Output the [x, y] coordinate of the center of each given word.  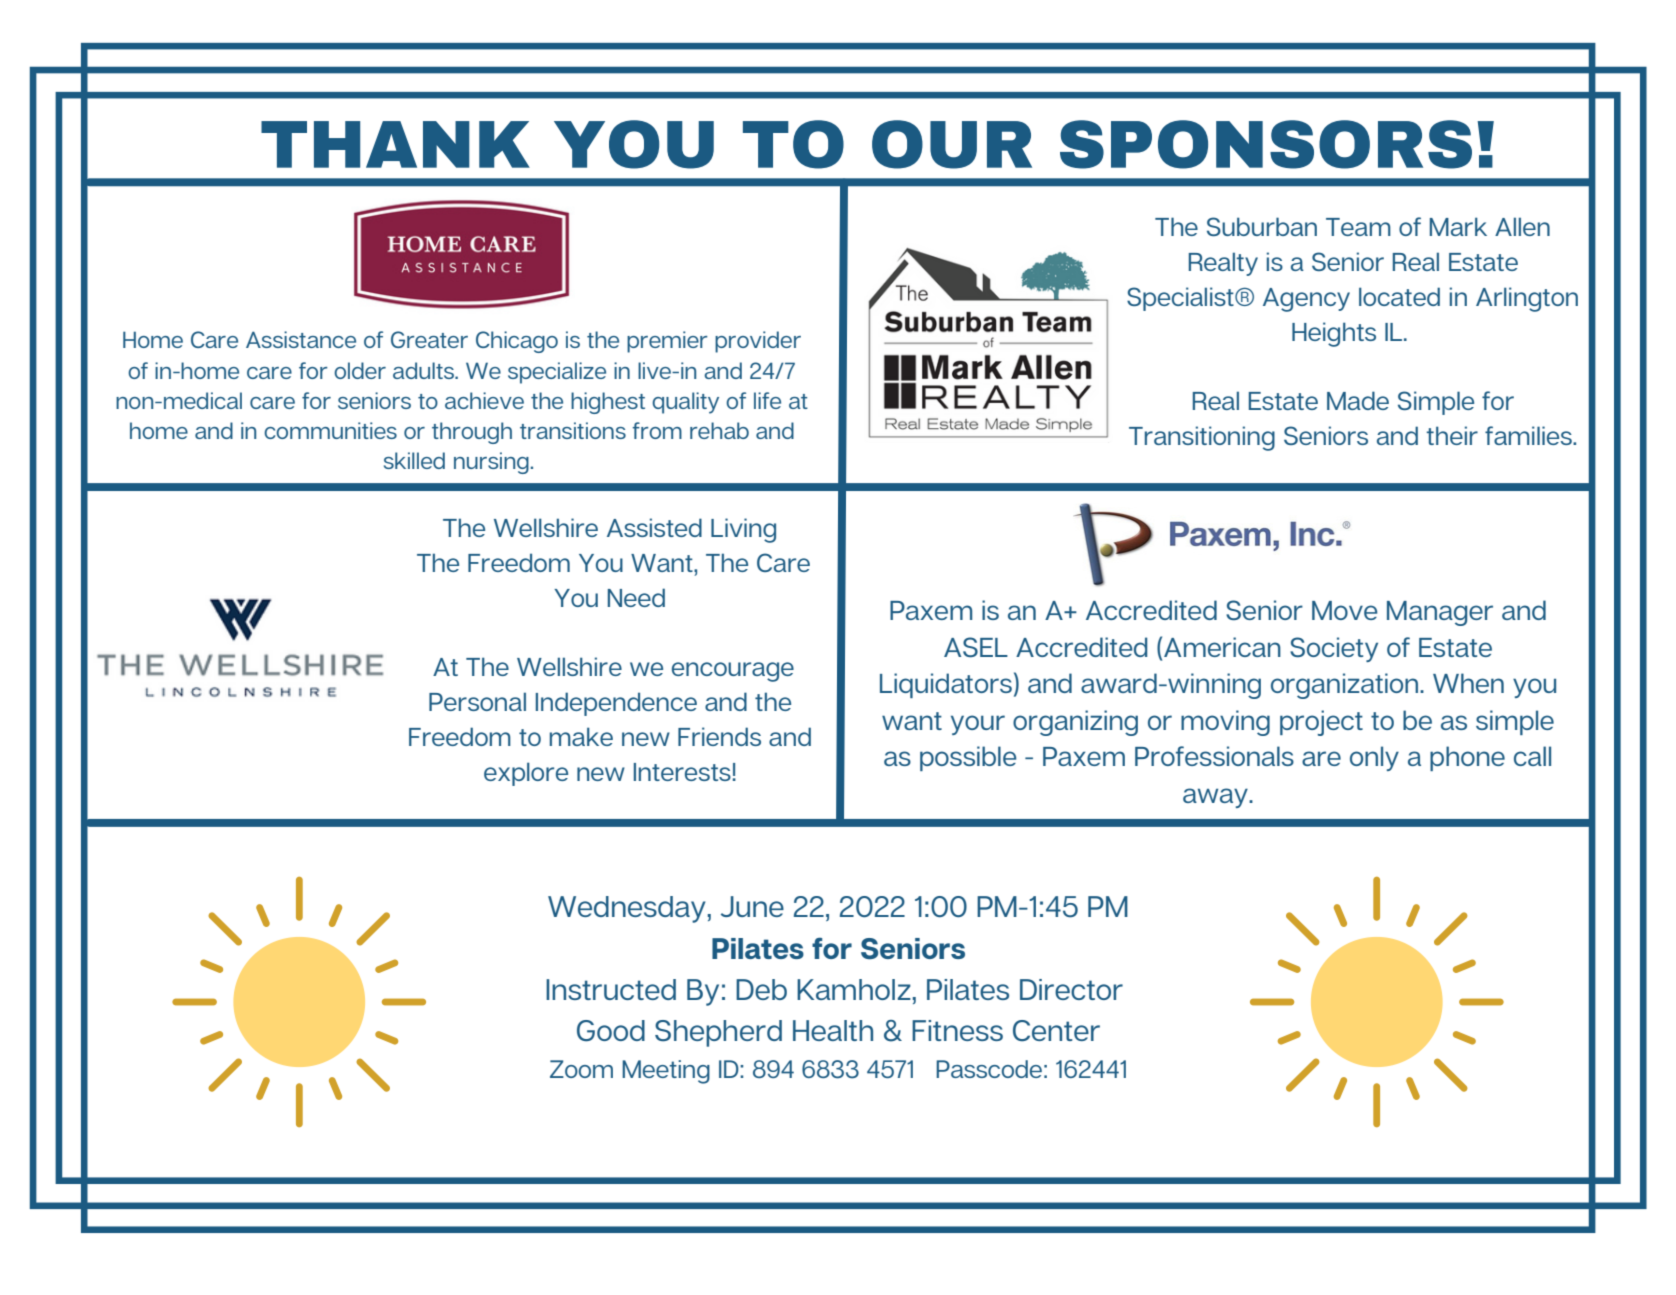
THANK [395, 144]
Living [743, 530]
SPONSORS [1266, 144]
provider [758, 342]
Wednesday [627, 909]
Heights [1334, 334]
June [752, 906]
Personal [477, 701]
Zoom [581, 1069]
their [1452, 435]
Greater [429, 339]
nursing [491, 463]
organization [1344, 686]
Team [1358, 227]
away [1216, 798]
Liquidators [946, 685]
